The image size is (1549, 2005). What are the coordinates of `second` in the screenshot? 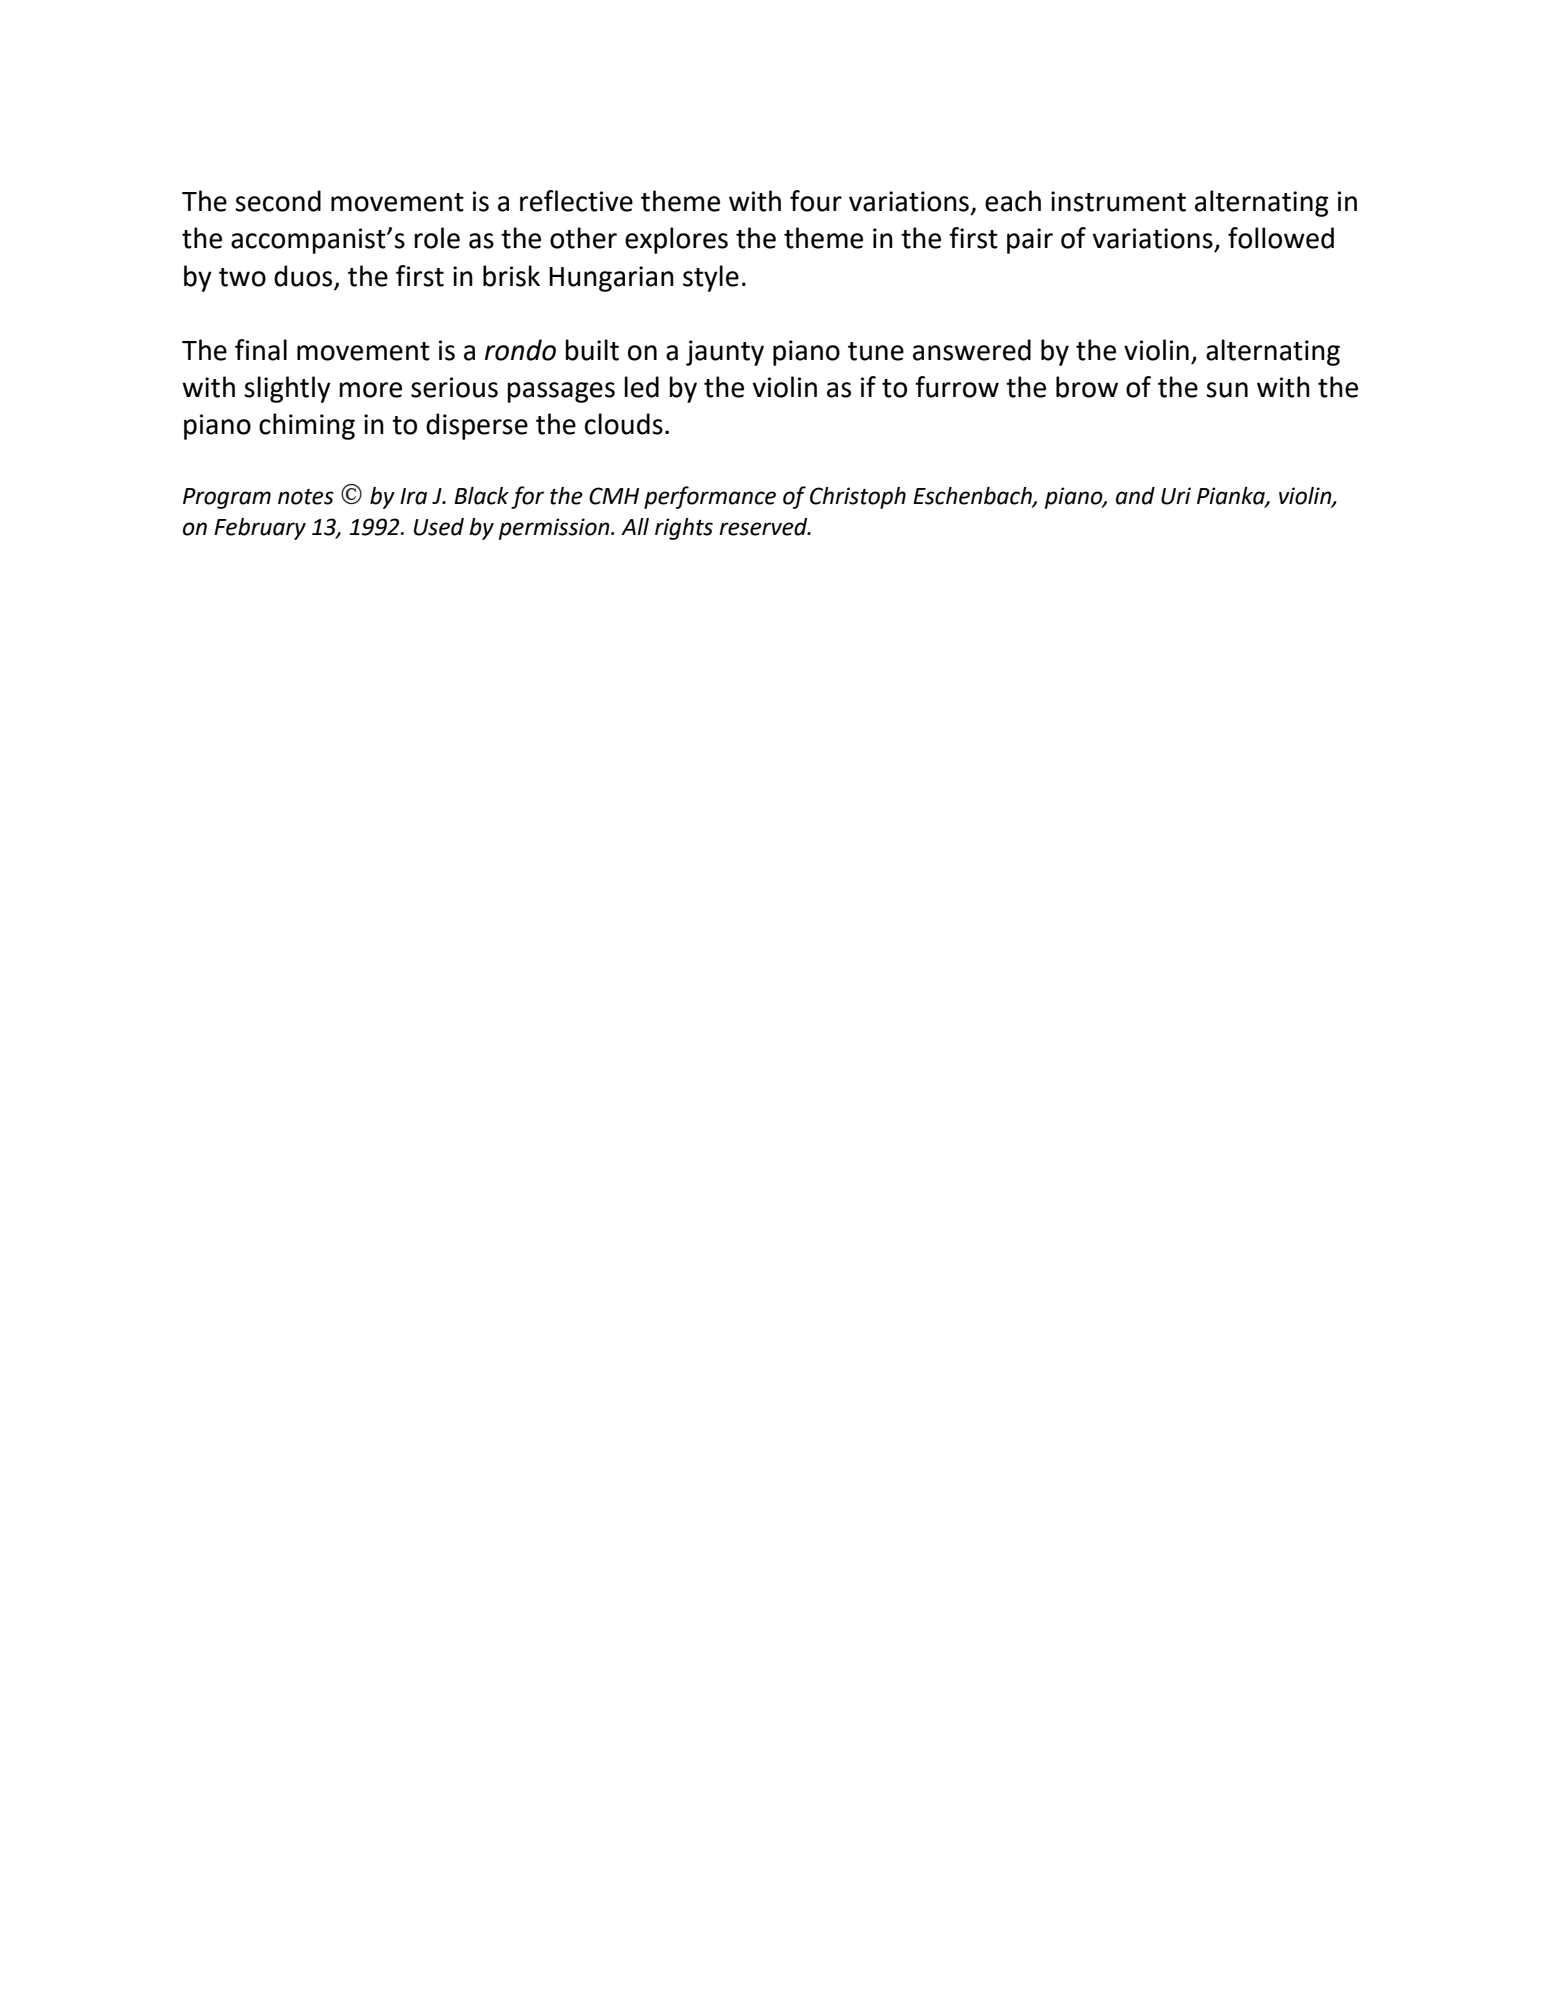 It's located at (278, 201).
